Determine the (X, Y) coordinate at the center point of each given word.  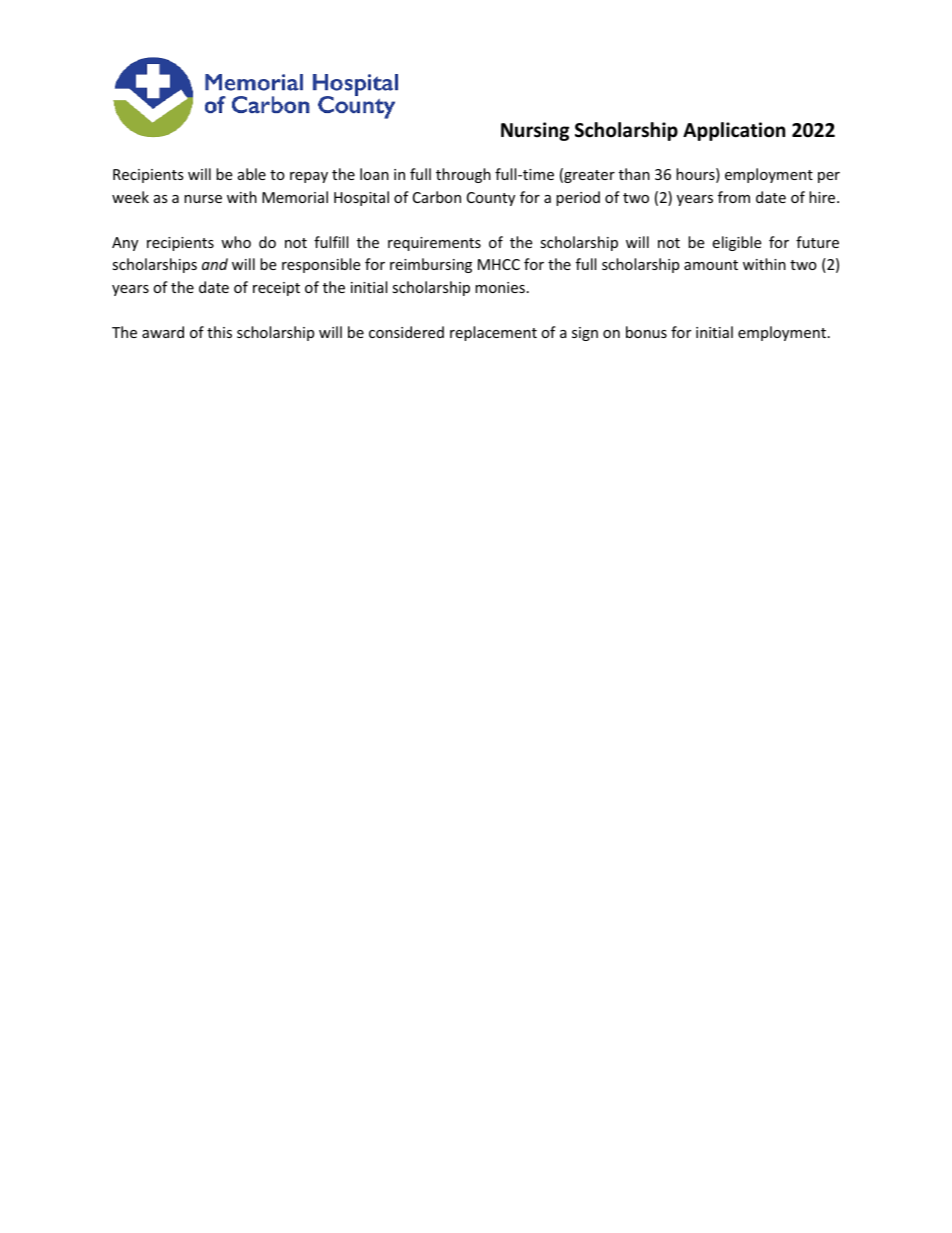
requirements (434, 244)
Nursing (535, 131)
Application (734, 131)
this (219, 332)
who (236, 242)
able (252, 174)
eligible (736, 243)
